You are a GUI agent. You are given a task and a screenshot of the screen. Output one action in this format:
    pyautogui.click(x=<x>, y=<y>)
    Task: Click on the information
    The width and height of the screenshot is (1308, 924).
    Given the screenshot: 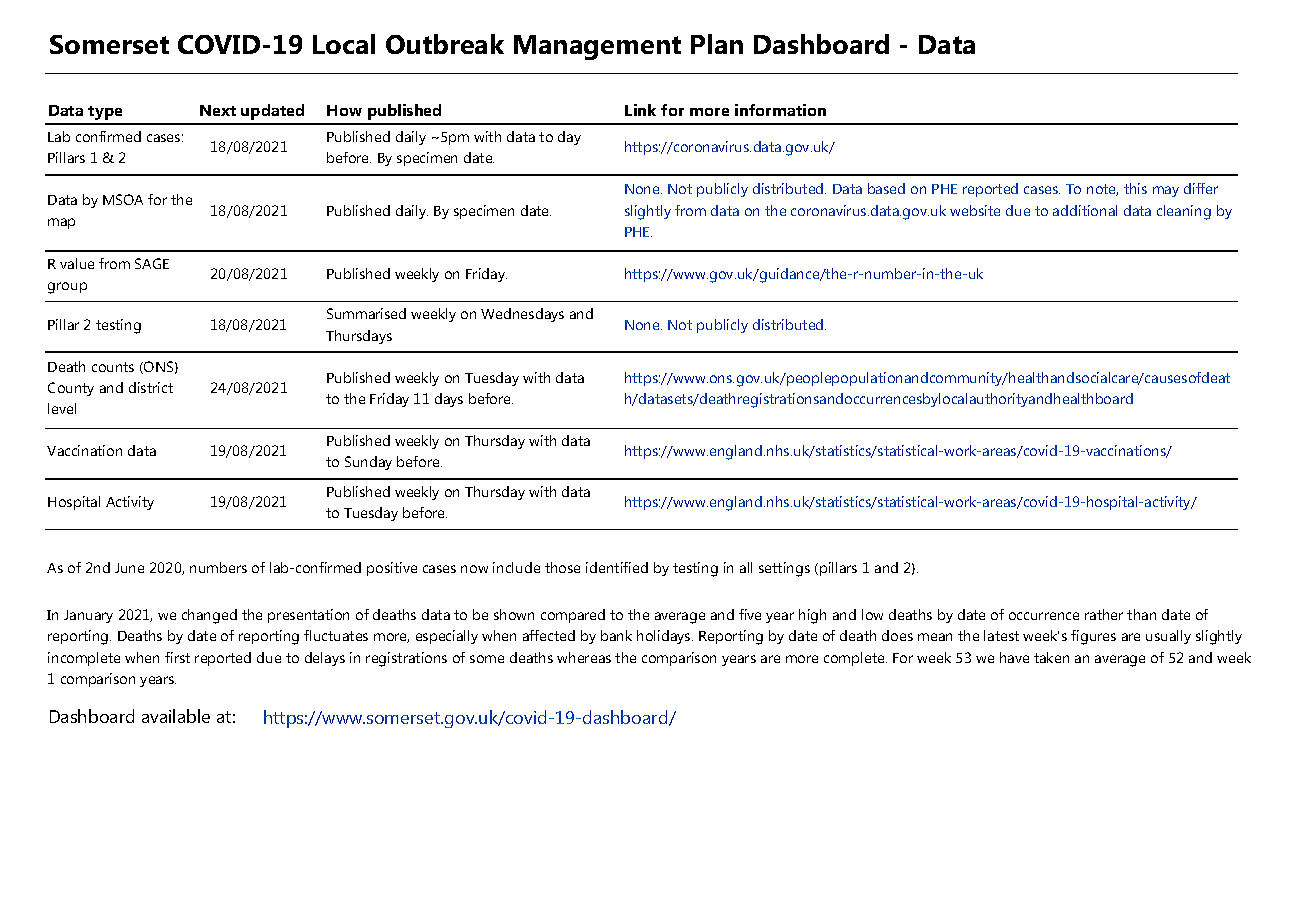 What is the action you would take?
    pyautogui.click(x=780, y=110)
